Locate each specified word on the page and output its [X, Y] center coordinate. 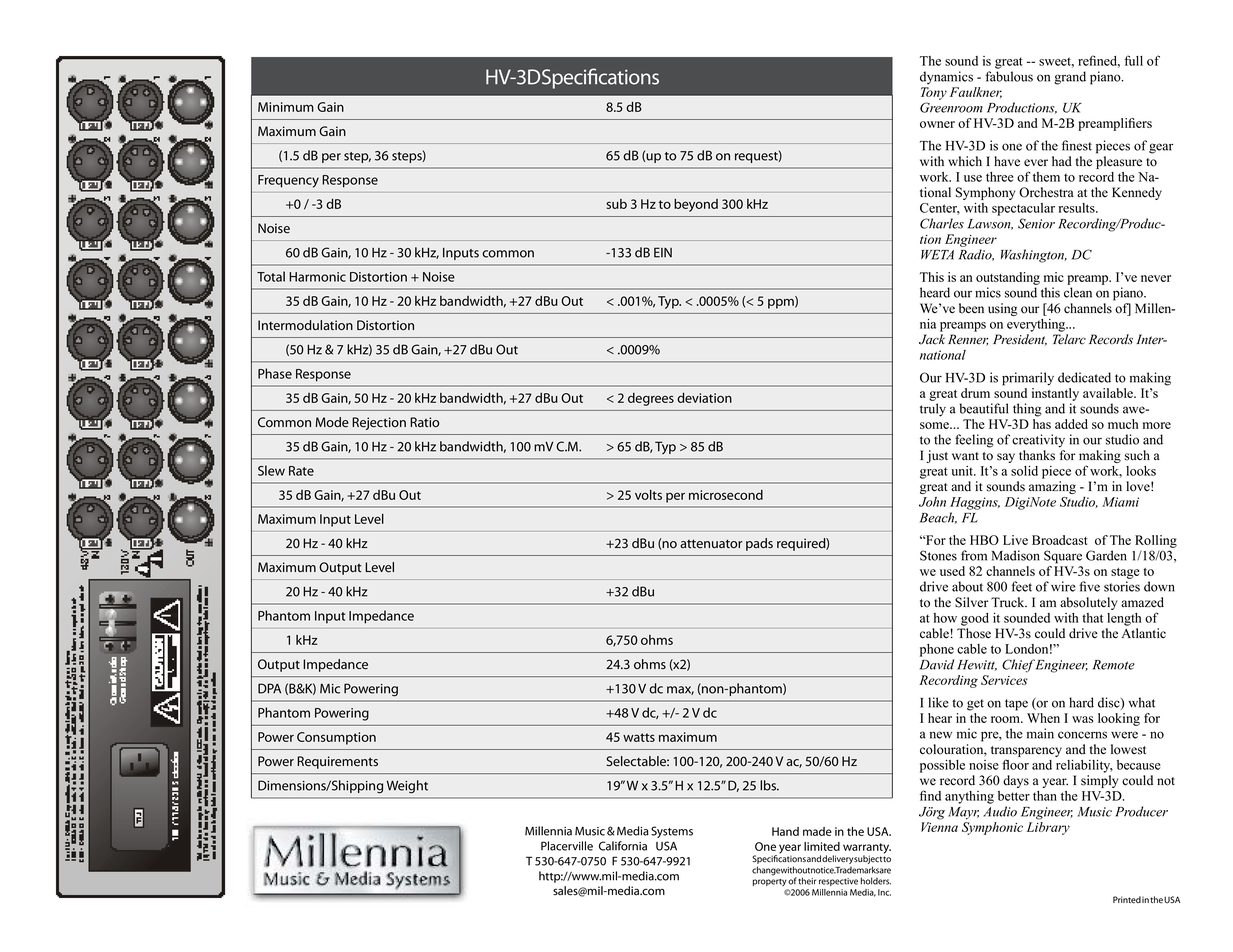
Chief [1018, 666]
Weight [407, 787]
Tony [934, 93]
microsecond [726, 495]
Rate [301, 471]
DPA [269, 688]
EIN [663, 252]
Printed [1127, 900]
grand [1070, 78]
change [766, 871]
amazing [1052, 487]
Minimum [286, 107]
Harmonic [317, 277]
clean [1078, 292]
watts [639, 737]
